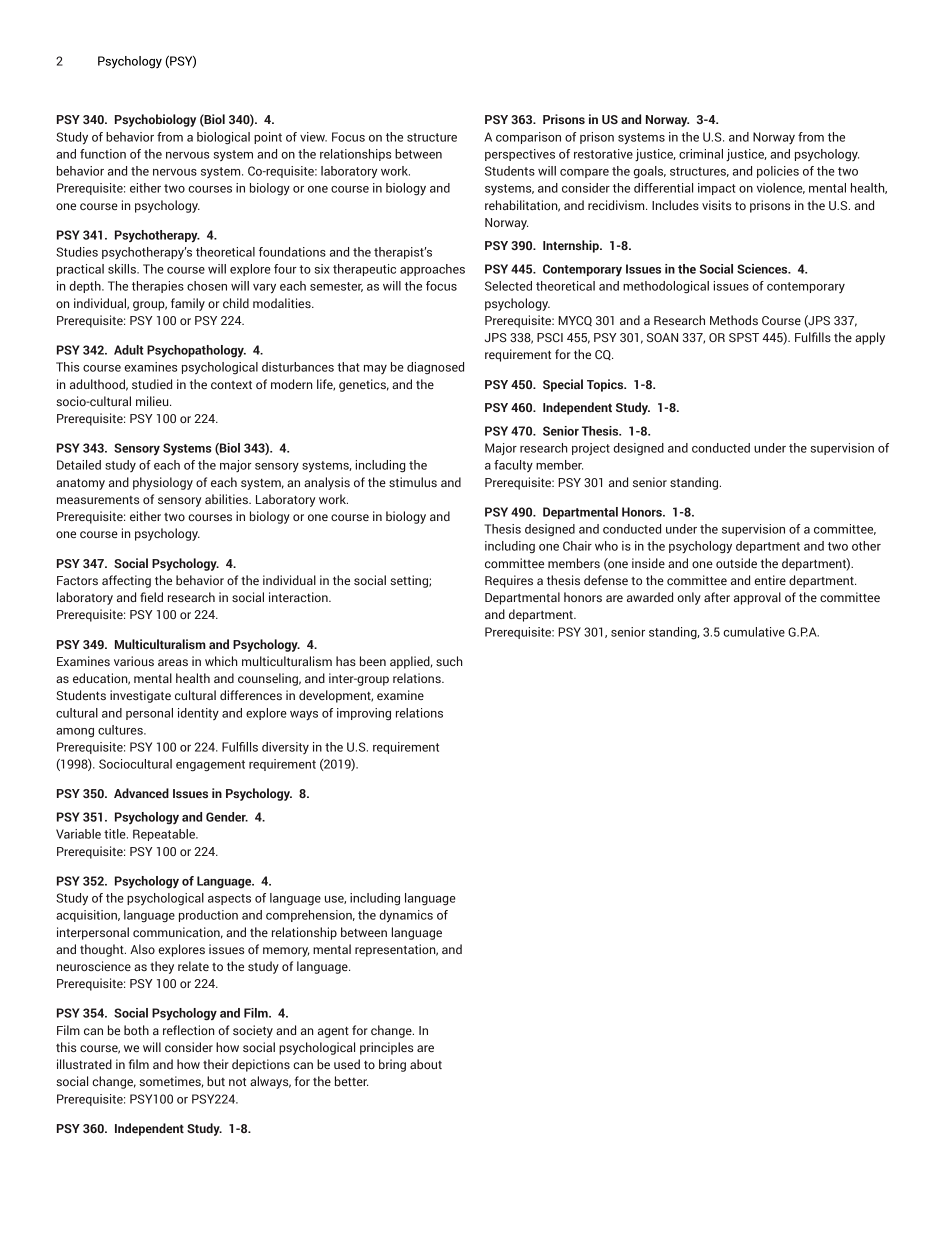 The width and height of the image is (952, 1233). What do you see at coordinates (754, 632) in the image?
I see `cumulative` at bounding box center [754, 632].
